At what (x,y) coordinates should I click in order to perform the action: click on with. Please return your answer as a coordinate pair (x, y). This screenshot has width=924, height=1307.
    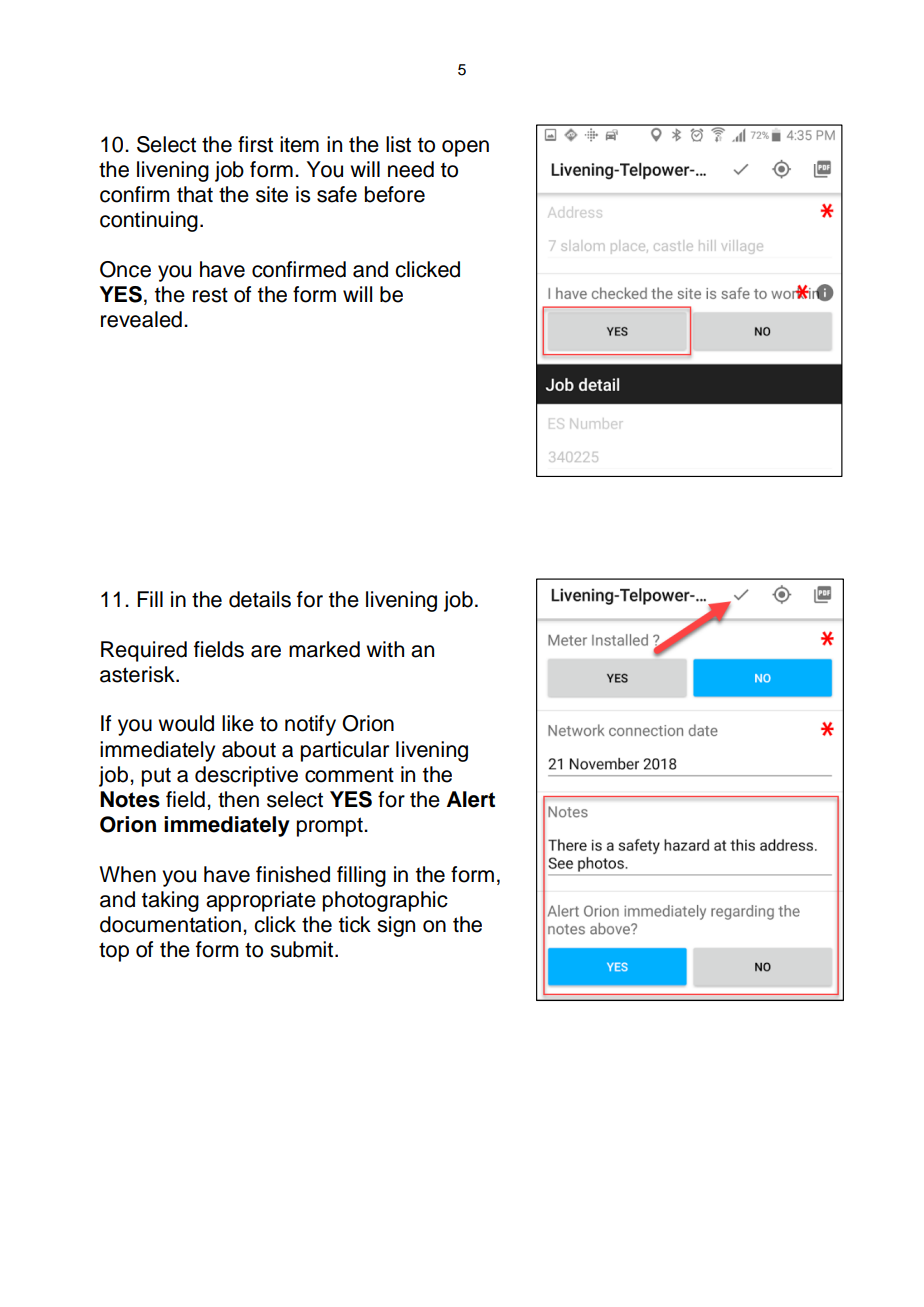
    Looking at the image, I should click on (385, 649).
